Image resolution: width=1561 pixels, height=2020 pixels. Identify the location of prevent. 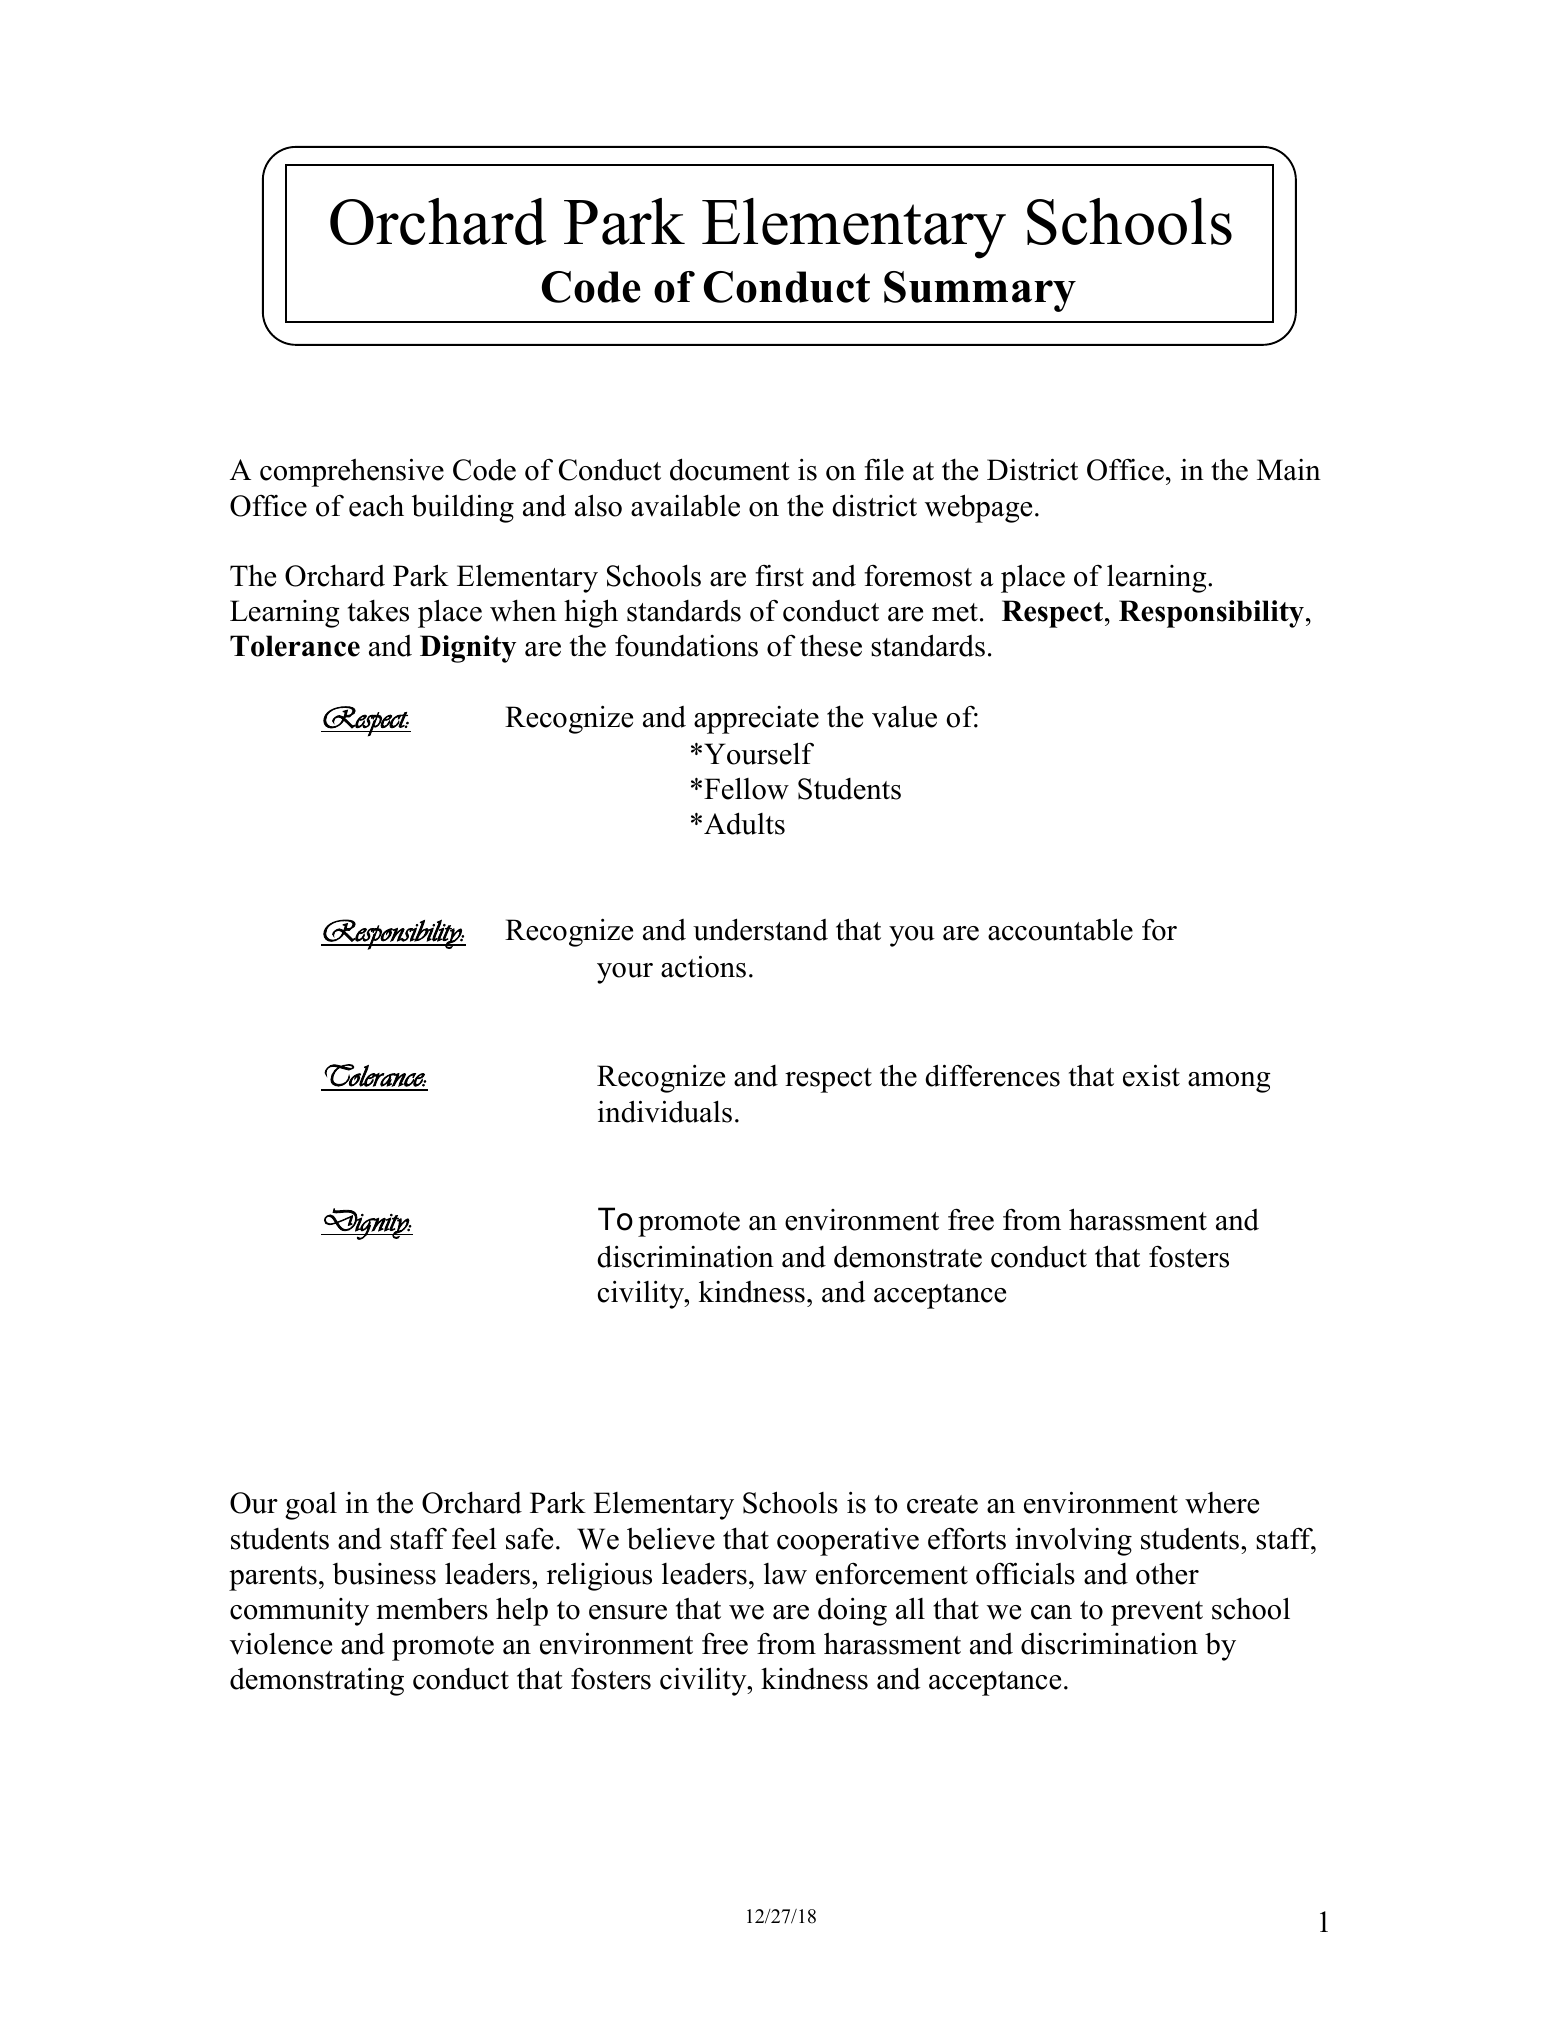
(1157, 1613).
